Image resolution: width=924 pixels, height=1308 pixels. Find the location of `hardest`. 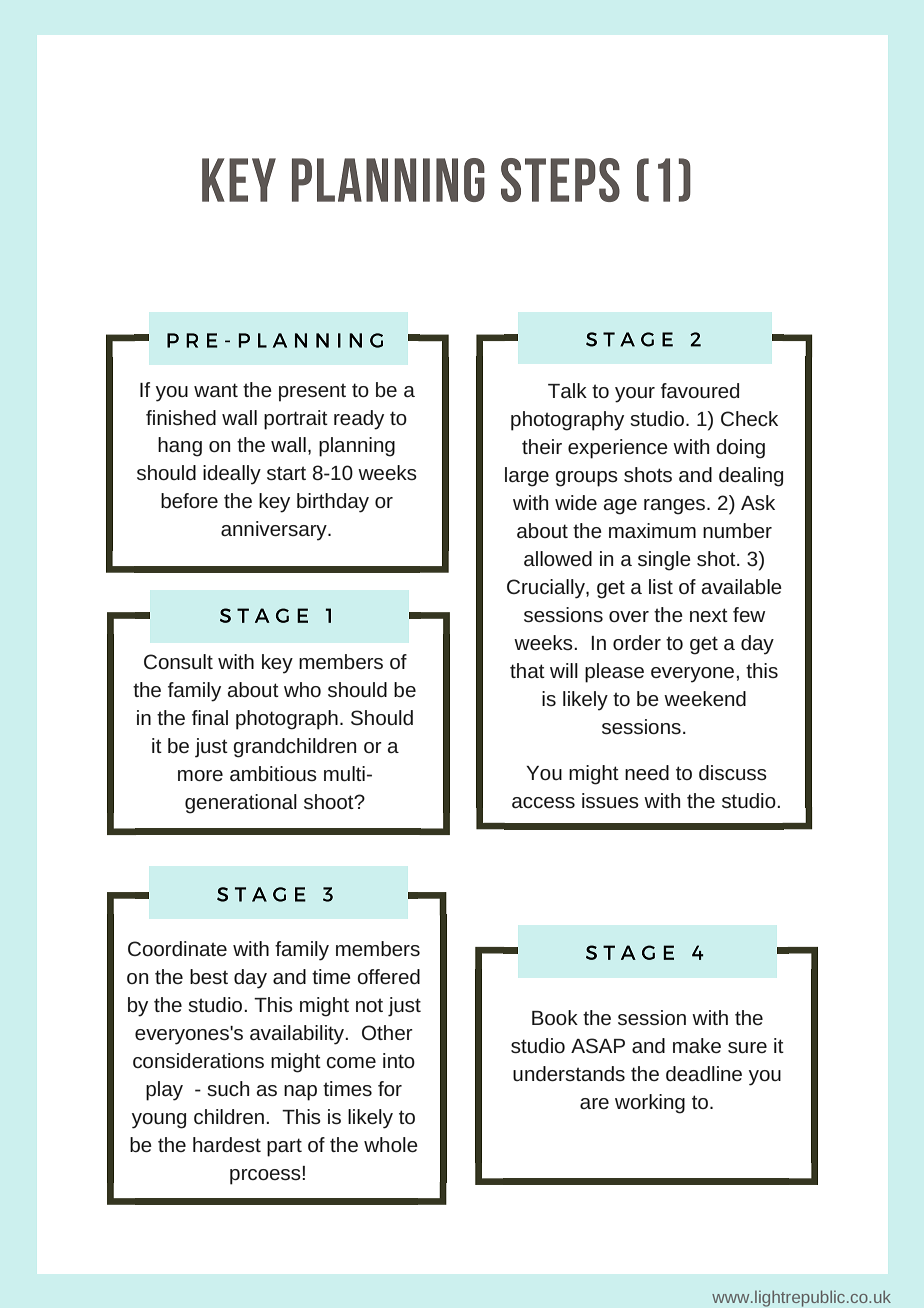

hardest is located at coordinates (227, 1144).
